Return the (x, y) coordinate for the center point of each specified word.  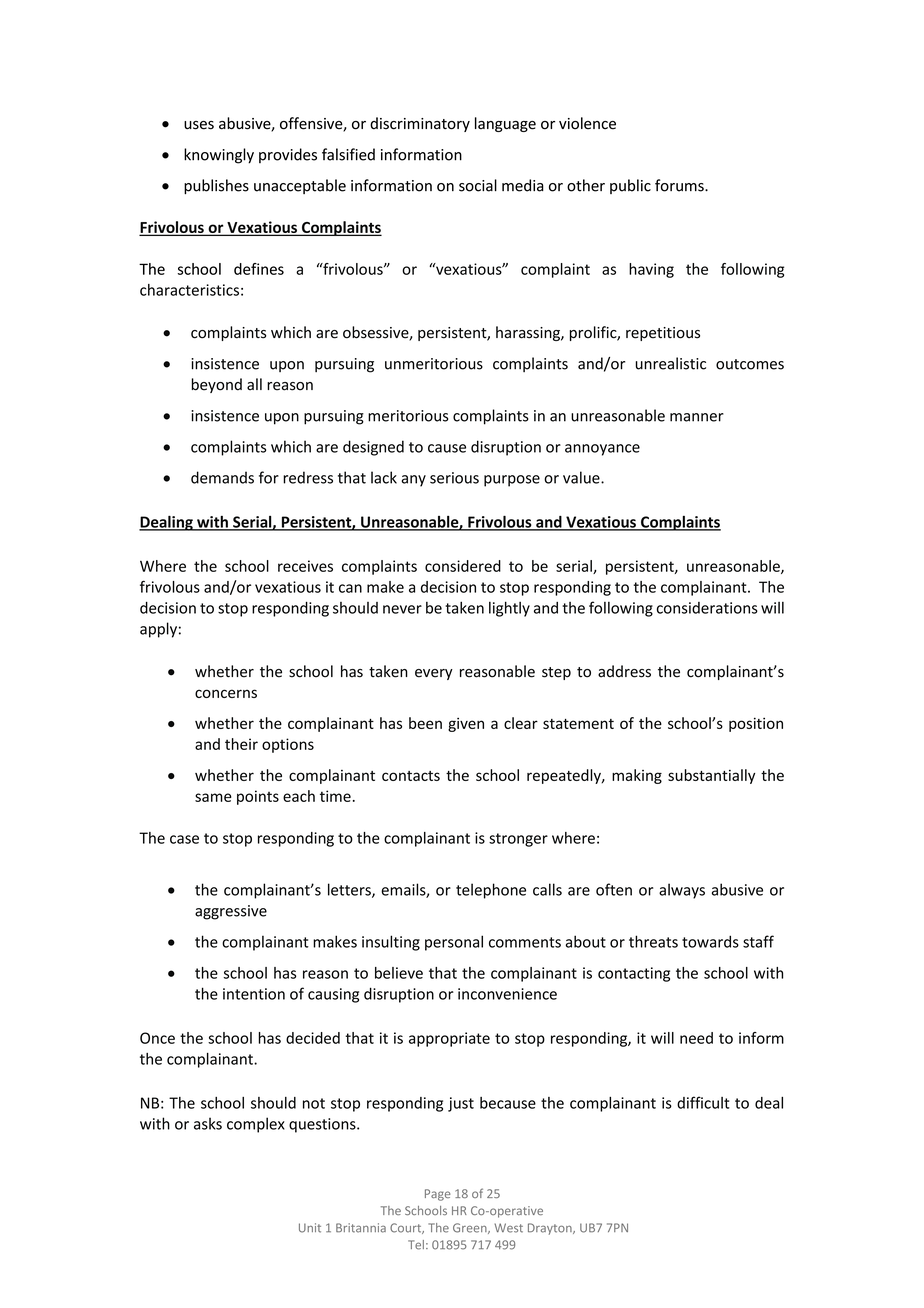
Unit (310, 1228)
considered (463, 566)
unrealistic (671, 363)
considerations (707, 608)
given (466, 725)
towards (710, 941)
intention (254, 994)
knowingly (219, 156)
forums (680, 185)
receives (305, 566)
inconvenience (507, 994)
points (258, 797)
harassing (529, 333)
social (478, 185)
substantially (711, 776)
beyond (217, 385)
